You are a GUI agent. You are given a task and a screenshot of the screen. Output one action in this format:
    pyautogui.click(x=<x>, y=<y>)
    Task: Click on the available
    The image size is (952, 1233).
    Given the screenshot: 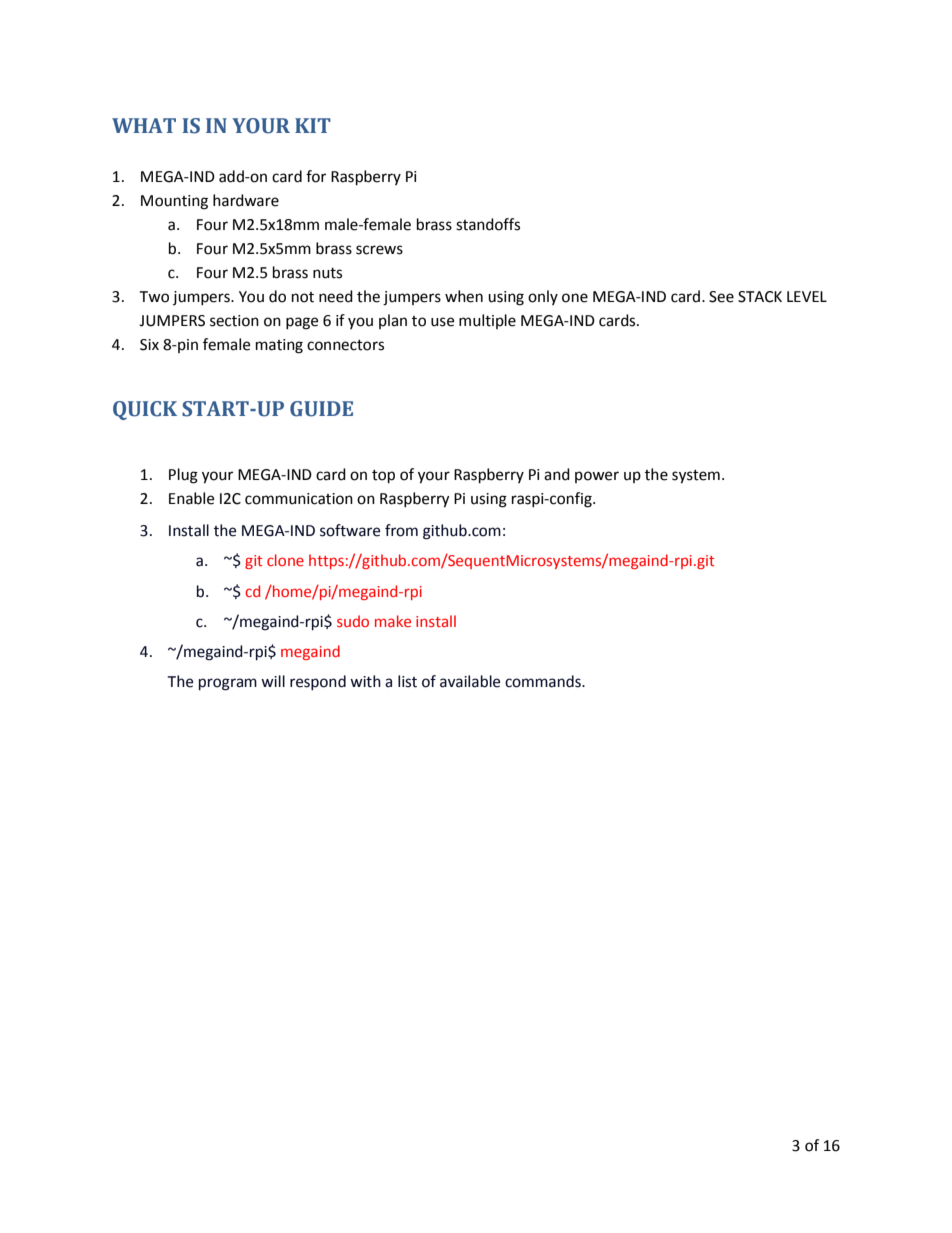 What is the action you would take?
    pyautogui.click(x=470, y=681)
